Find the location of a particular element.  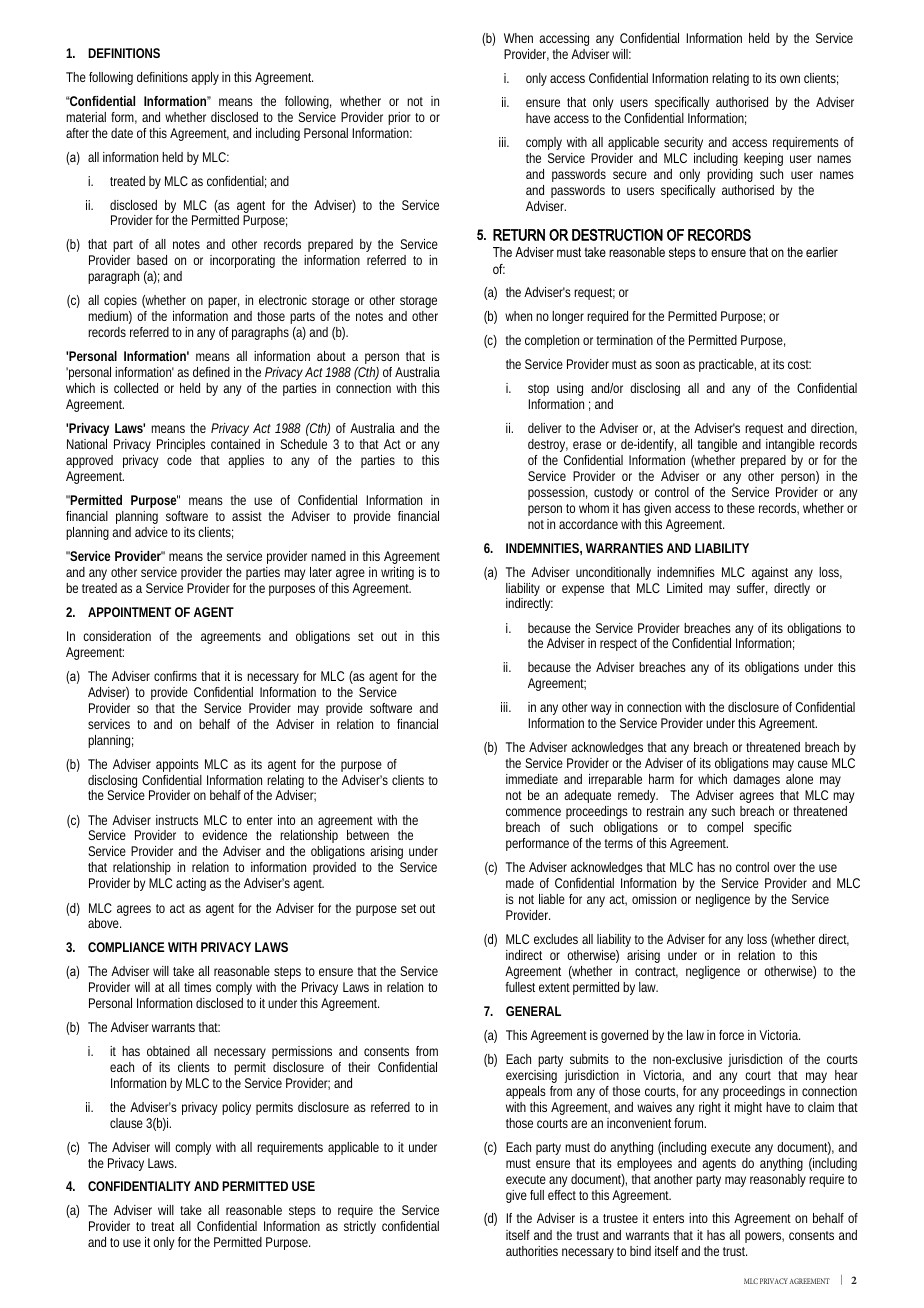

own is located at coordinates (790, 79).
